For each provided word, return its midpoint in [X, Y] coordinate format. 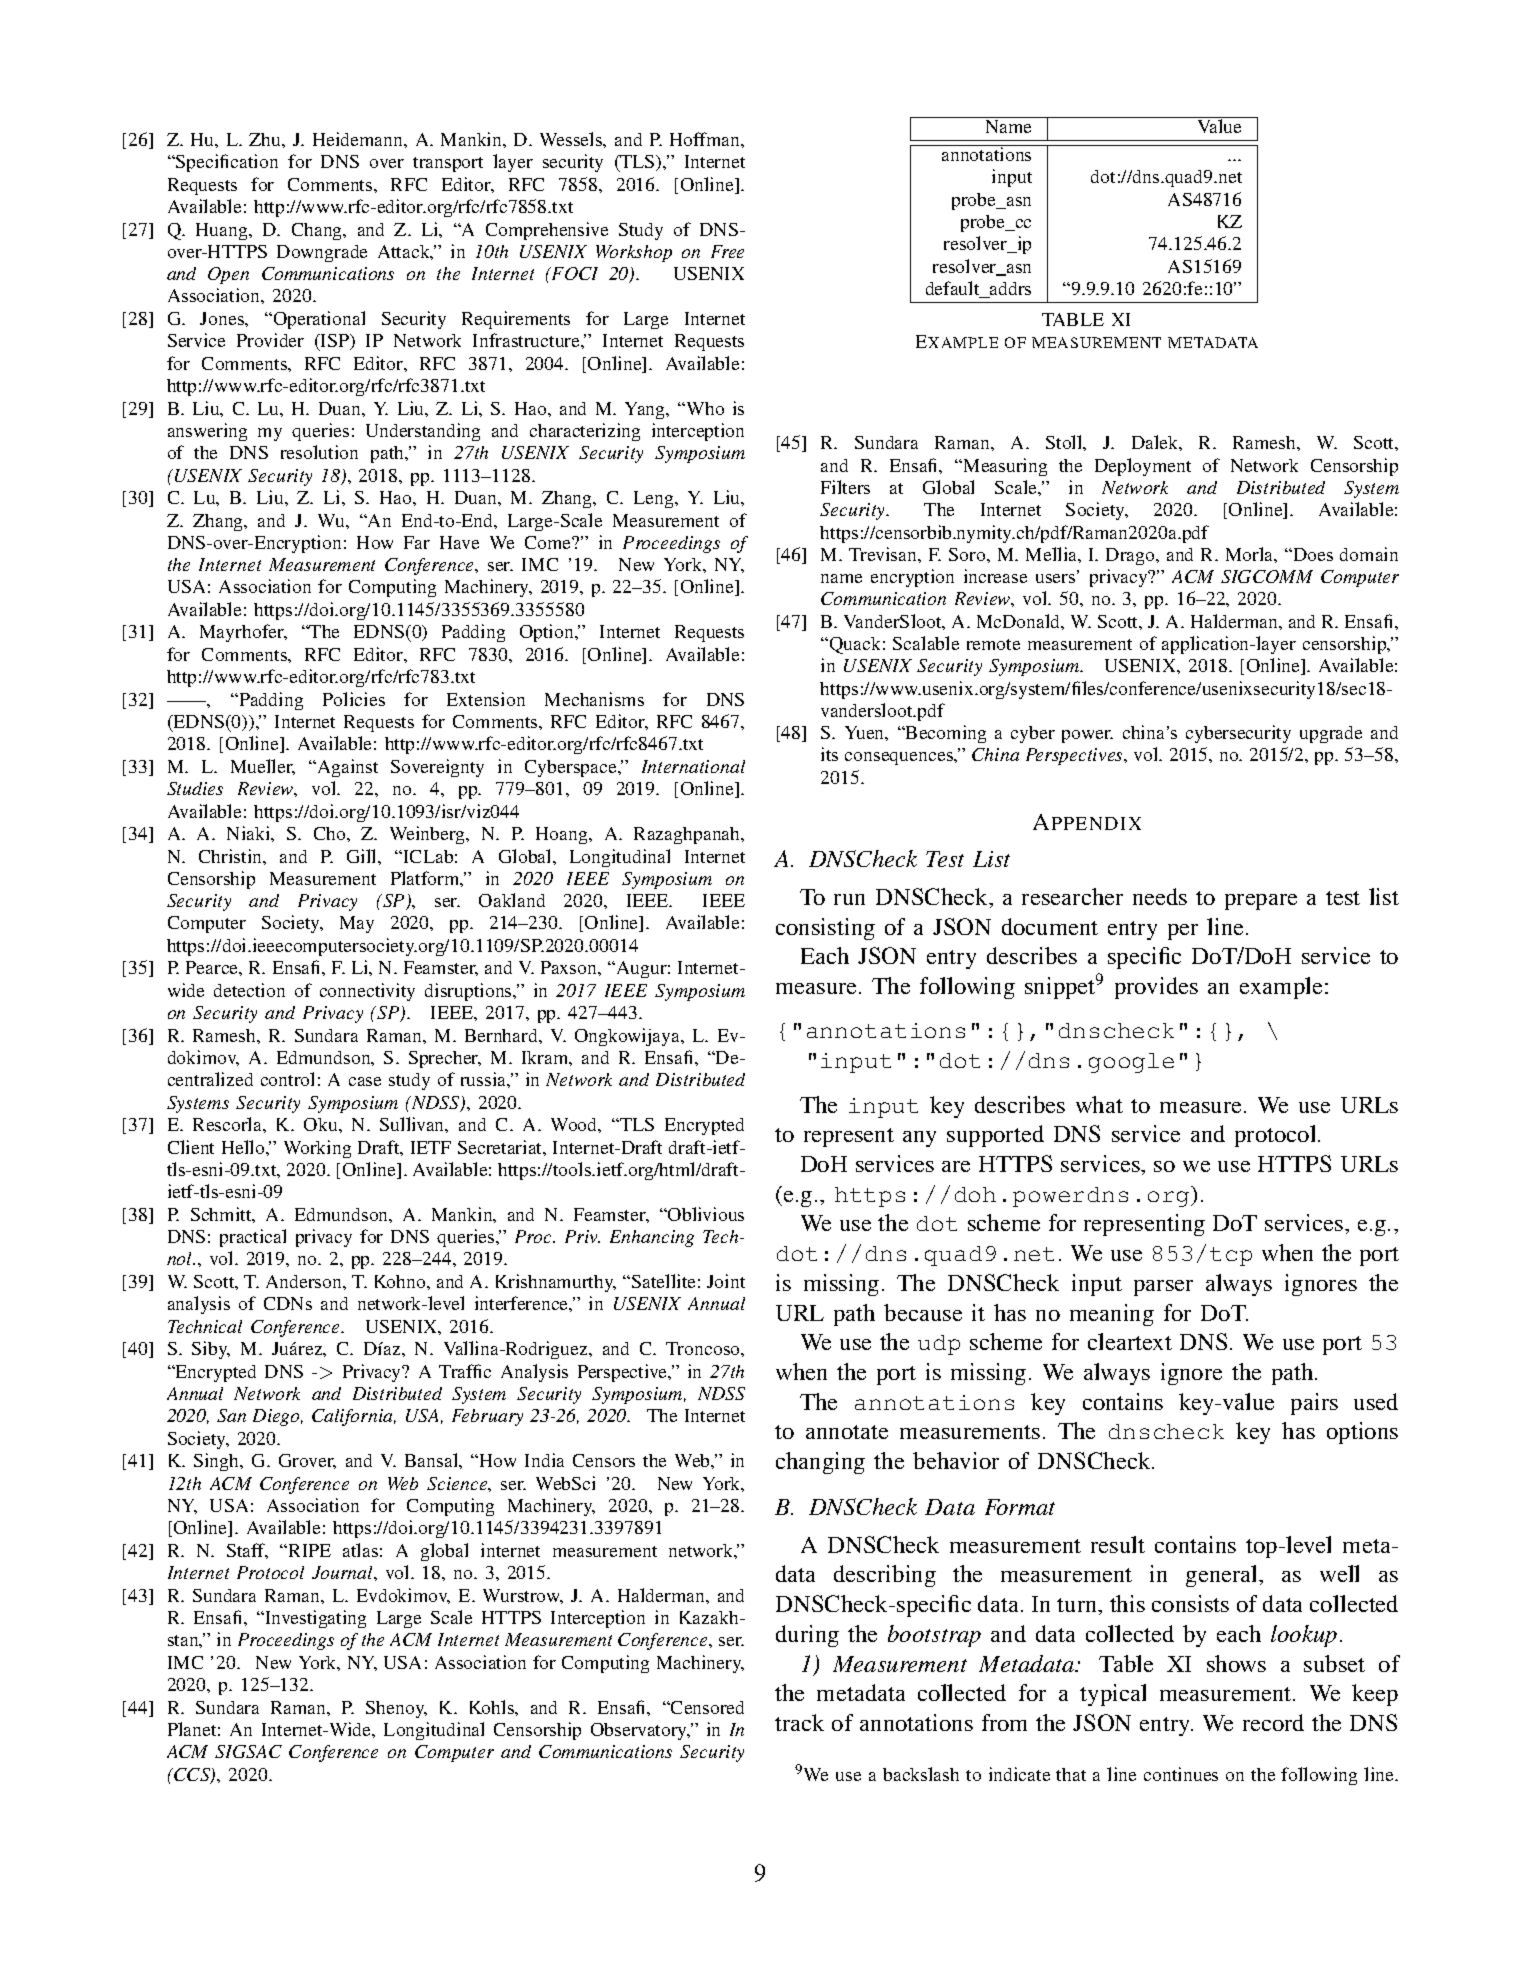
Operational [318, 320]
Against [346, 768]
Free [727, 251]
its [829, 754]
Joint [726, 1281]
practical [253, 1238]
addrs [1009, 290]
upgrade [1331, 734]
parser [1163, 1288]
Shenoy [396, 1709]
